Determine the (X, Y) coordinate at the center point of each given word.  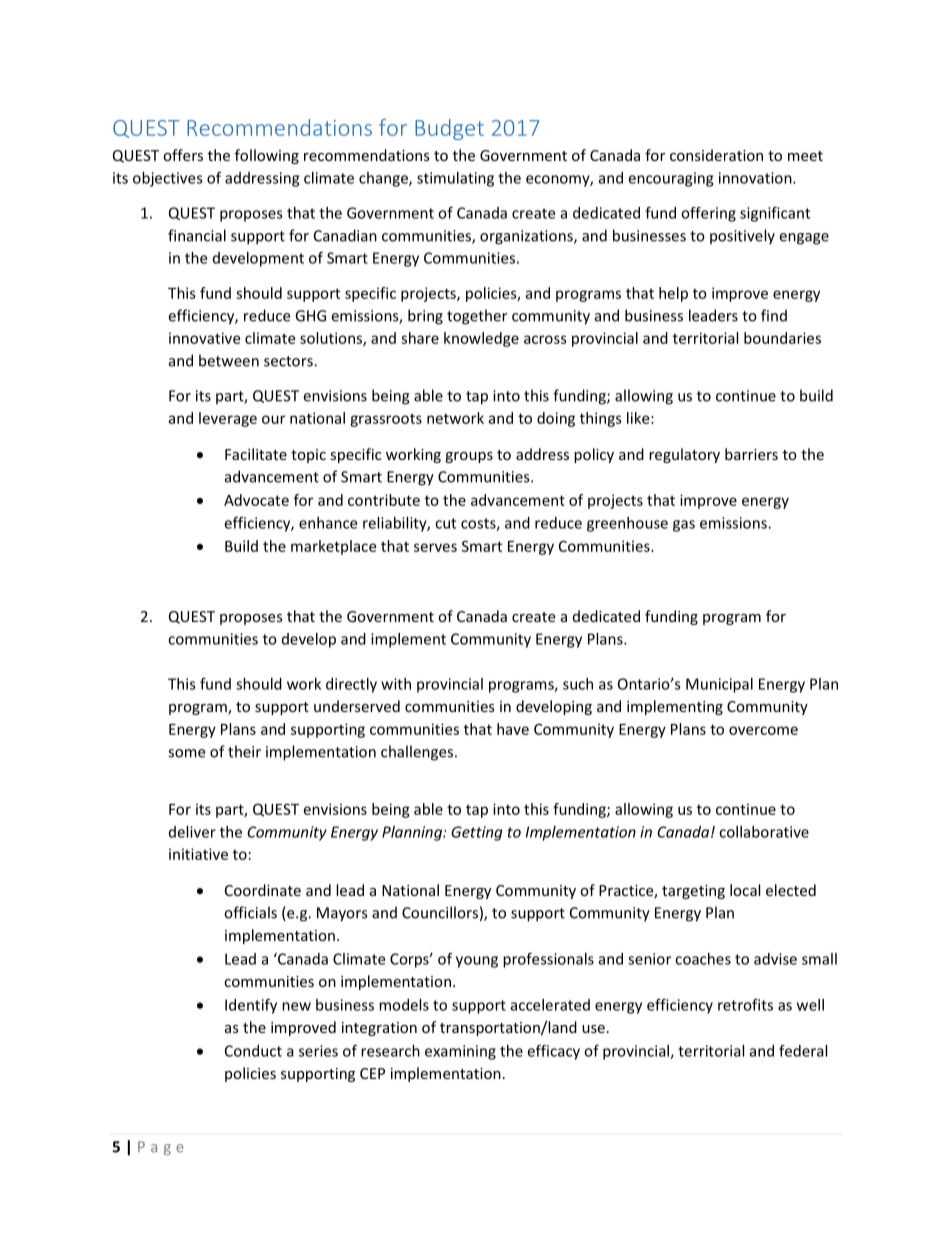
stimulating (455, 179)
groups (469, 457)
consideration (716, 155)
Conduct (253, 1051)
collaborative (764, 832)
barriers (751, 454)
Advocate (256, 500)
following (267, 156)
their (244, 751)
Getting (476, 833)
